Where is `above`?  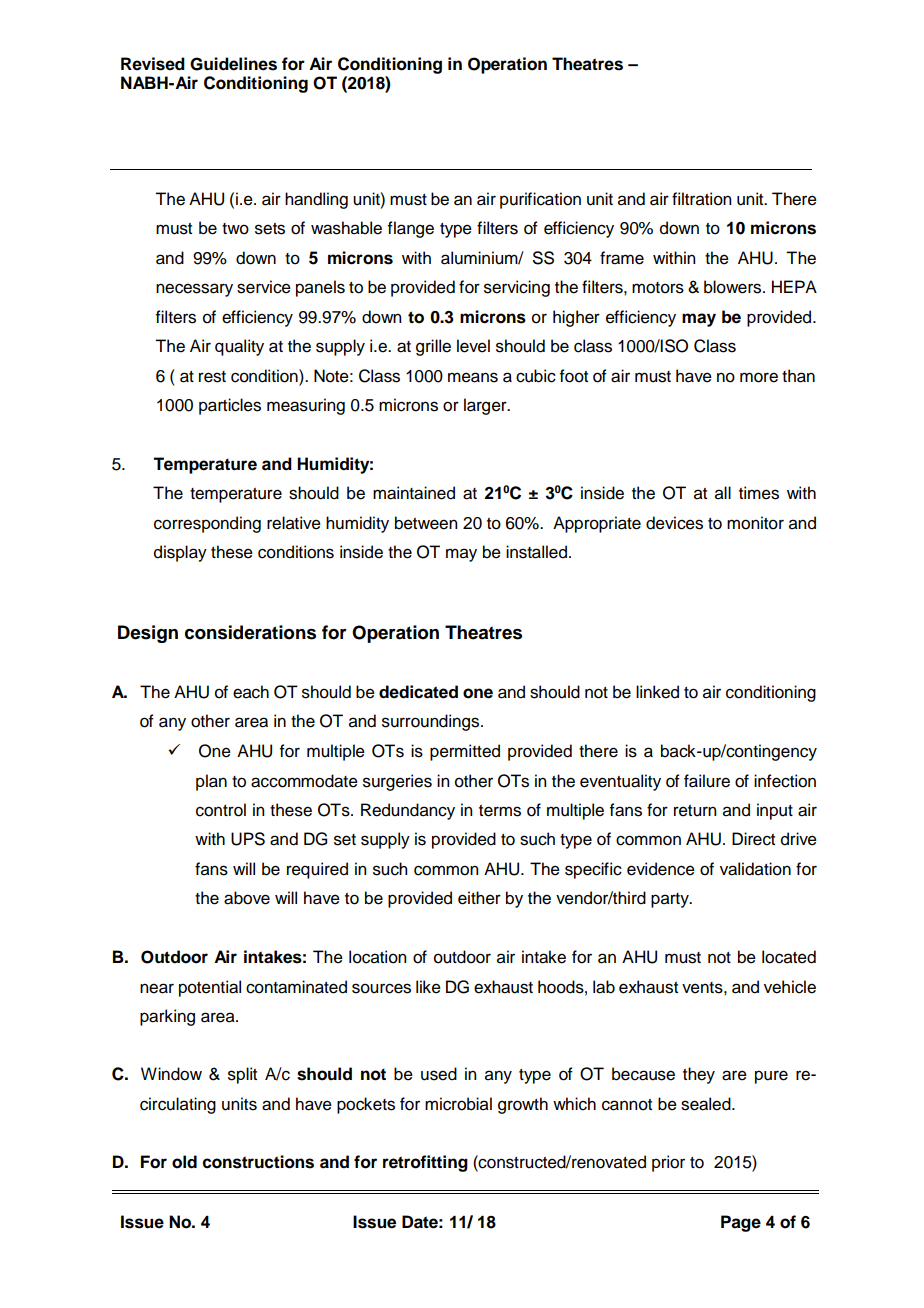 above is located at coordinates (247, 898).
